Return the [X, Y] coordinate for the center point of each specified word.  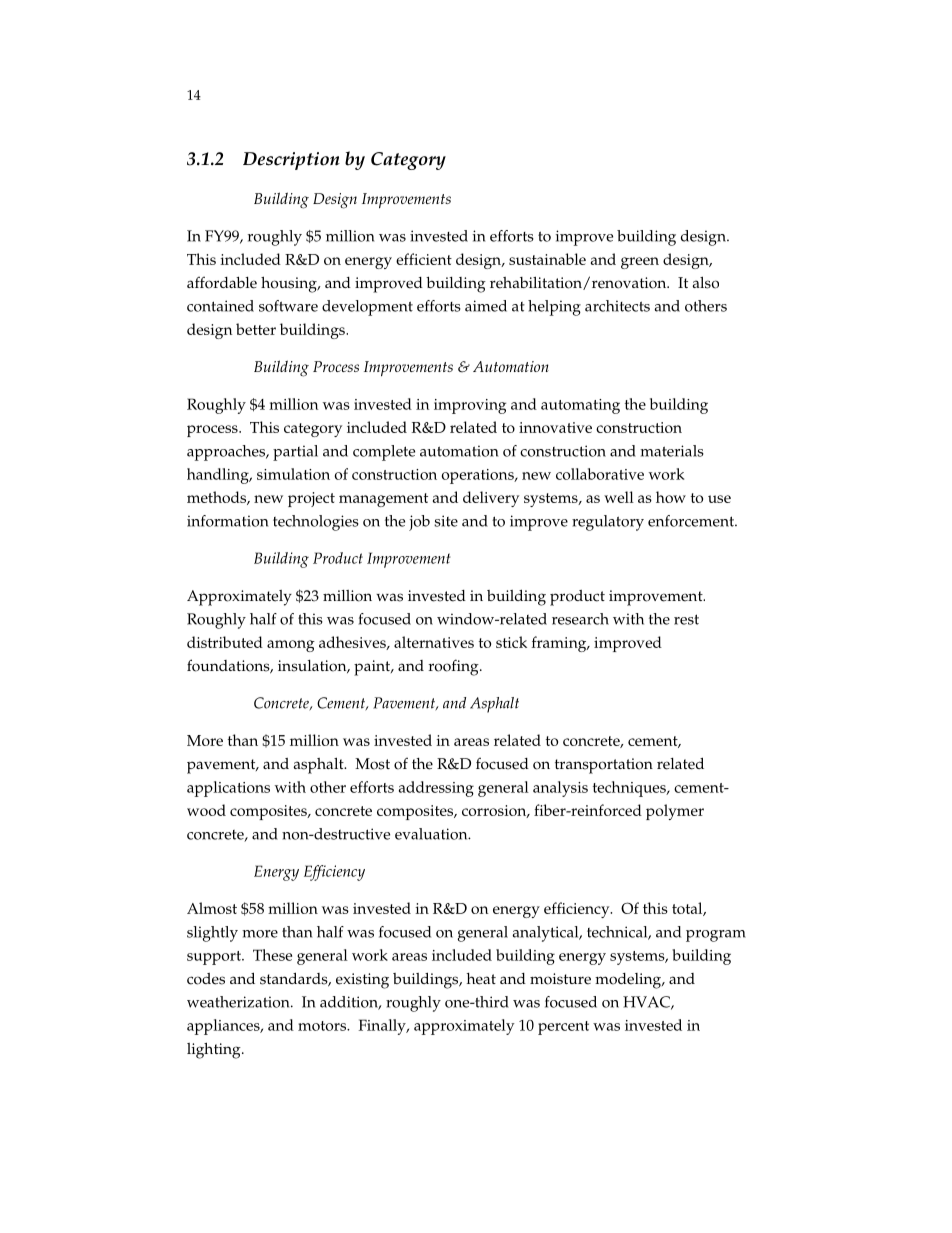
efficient [424, 259]
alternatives [434, 642]
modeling [629, 981]
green [640, 263]
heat [481, 979]
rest [686, 619]
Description [291, 161]
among [291, 646]
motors [323, 1026]
